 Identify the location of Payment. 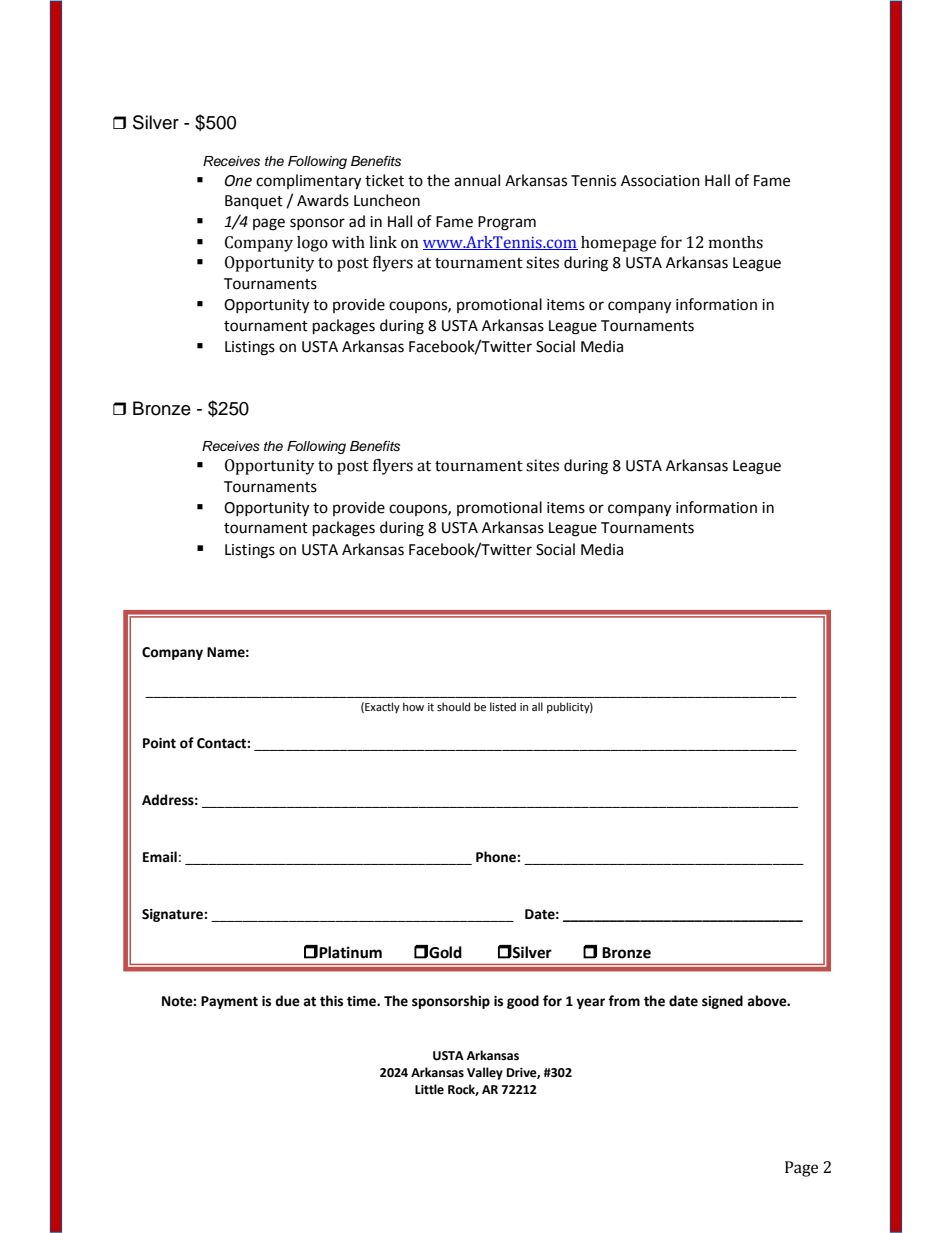
(229, 1002).
